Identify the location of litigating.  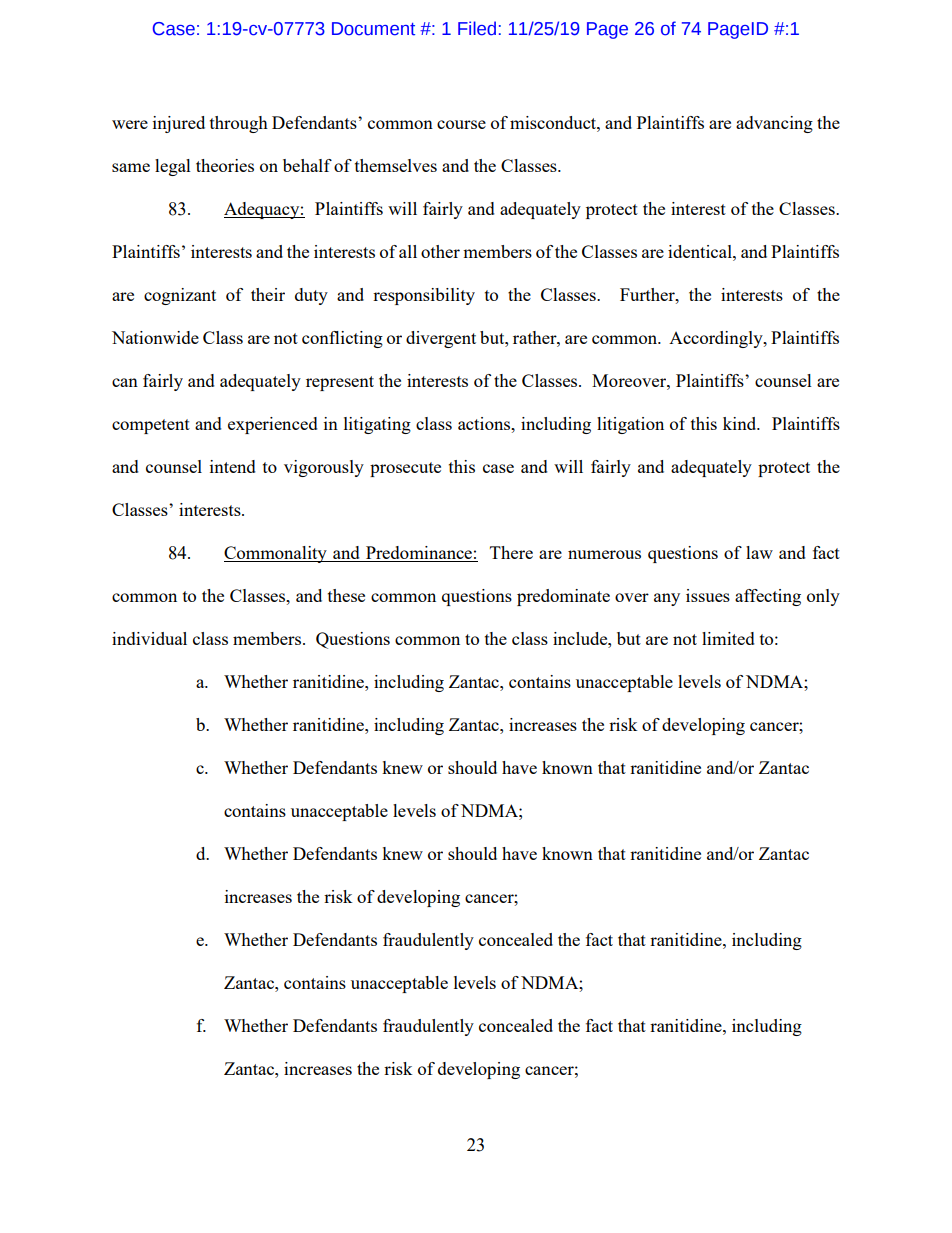
(377, 425).
